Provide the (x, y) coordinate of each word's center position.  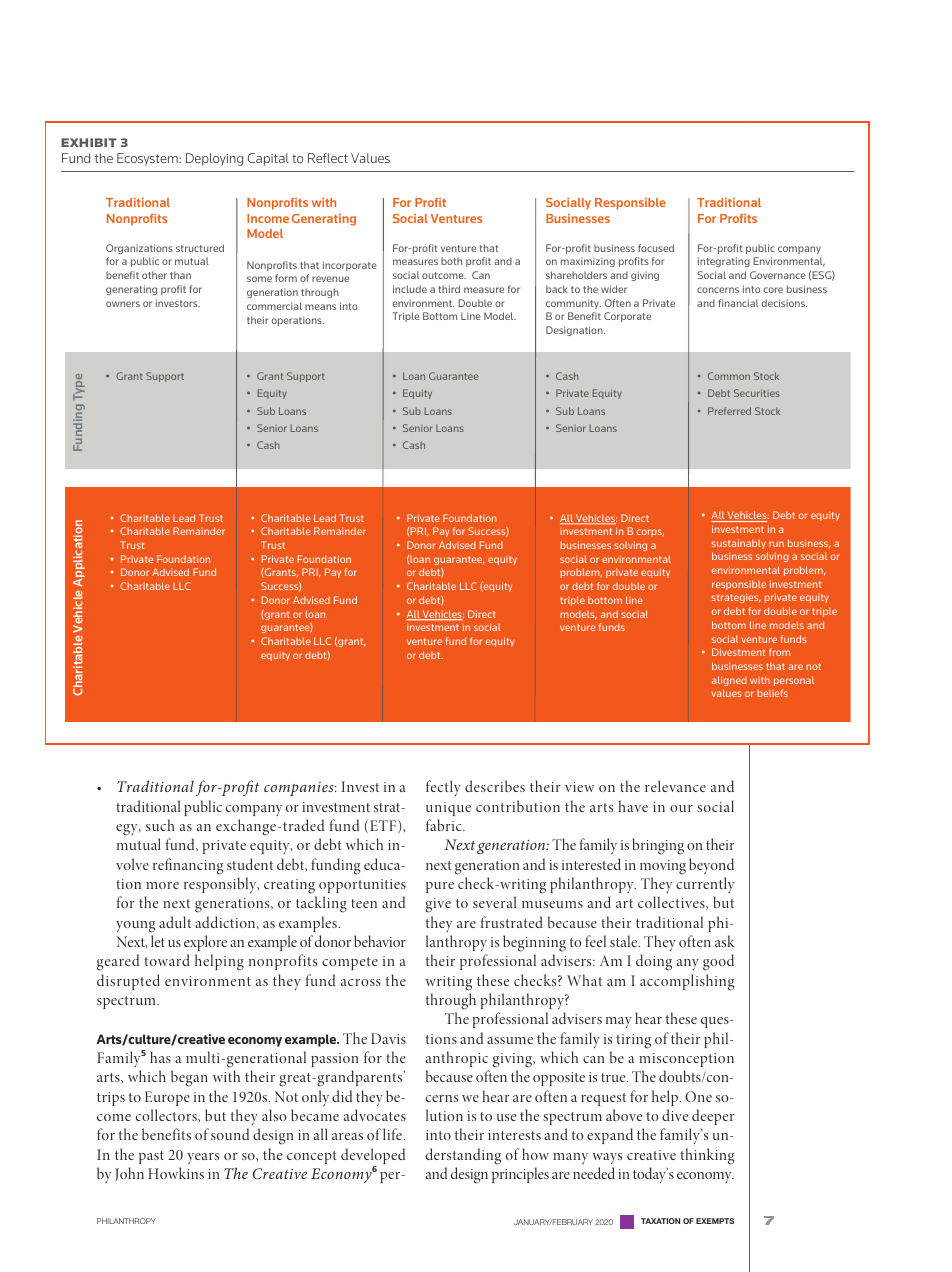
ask (725, 941)
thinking (707, 1156)
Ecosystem (148, 159)
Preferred (729, 411)
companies (300, 789)
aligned (729, 681)
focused (656, 248)
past (151, 1157)
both (451, 261)
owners (123, 304)
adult (175, 922)
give (438, 905)
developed (373, 1157)
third (449, 289)
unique (448, 809)
